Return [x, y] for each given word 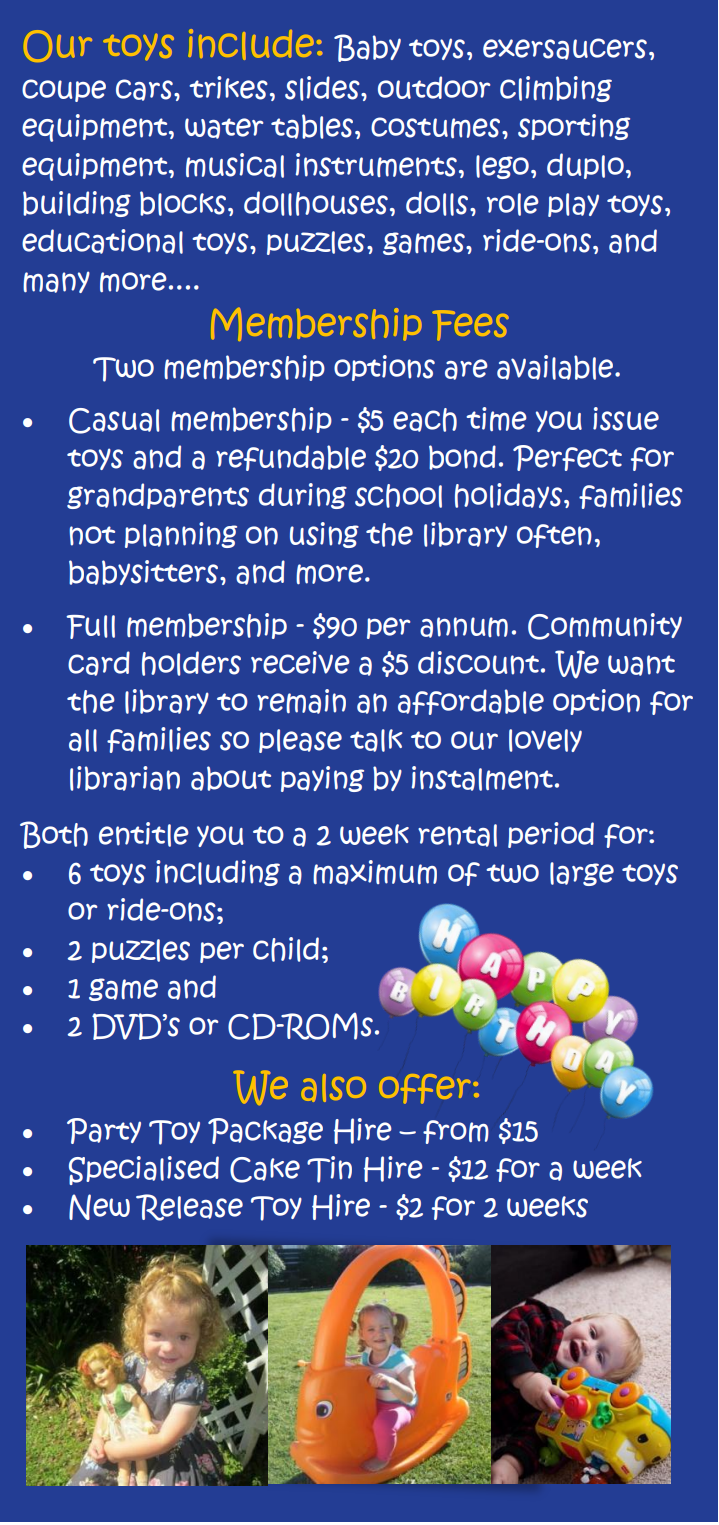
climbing [556, 89]
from [456, 1132]
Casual [114, 421]
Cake [265, 1170]
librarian [125, 778]
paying [322, 779]
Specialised [144, 1170]
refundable [291, 458]
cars [145, 90]
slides [323, 88]
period [551, 835]
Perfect [567, 458]
